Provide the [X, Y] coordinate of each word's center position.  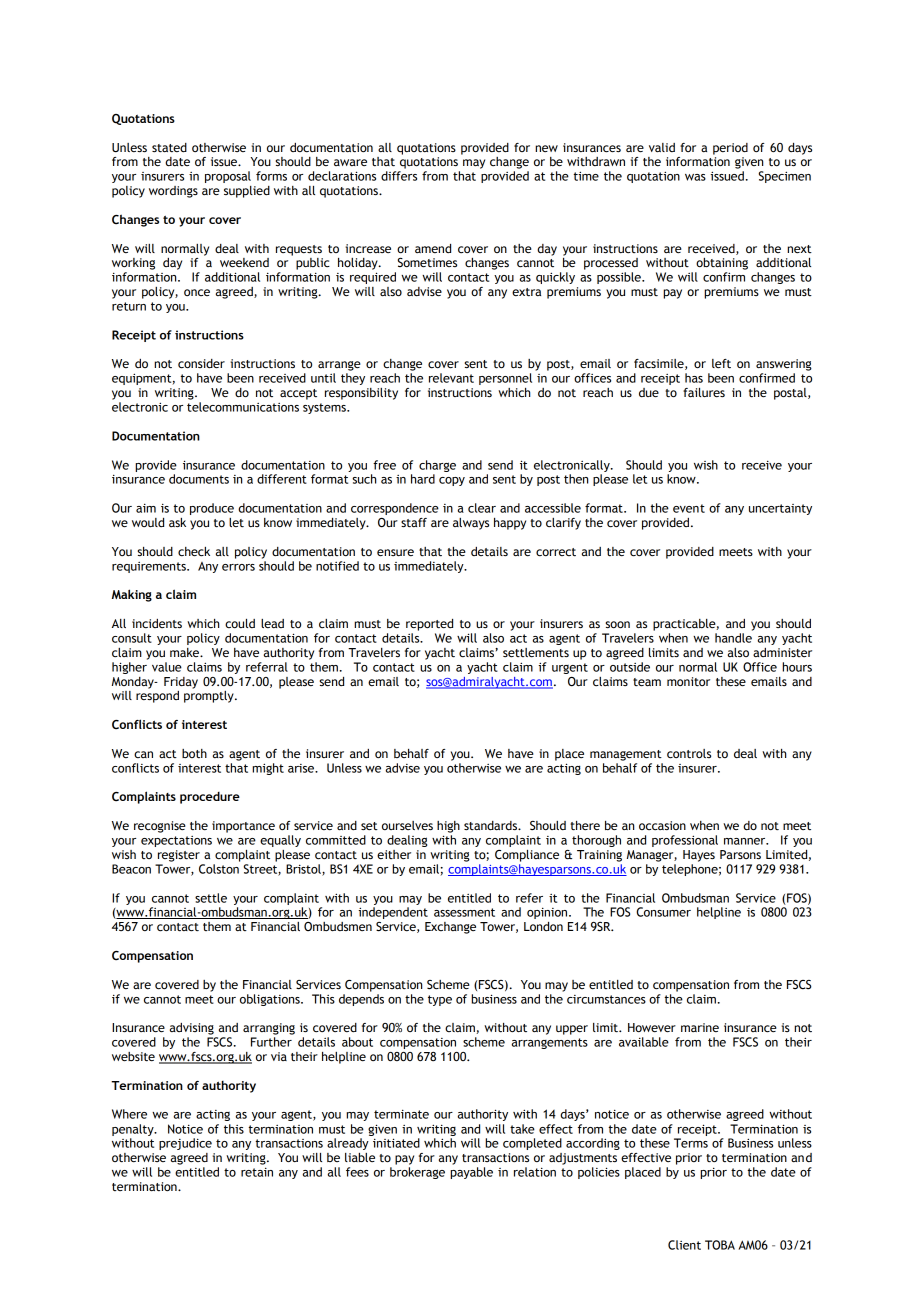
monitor [688, 681]
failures [704, 392]
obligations [271, 1000]
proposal [228, 177]
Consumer [664, 912]
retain [257, 1172]
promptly [210, 695]
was [695, 177]
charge [437, 466]
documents [199, 479]
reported [429, 625]
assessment [464, 912]
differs [399, 176]
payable [471, 1173]
